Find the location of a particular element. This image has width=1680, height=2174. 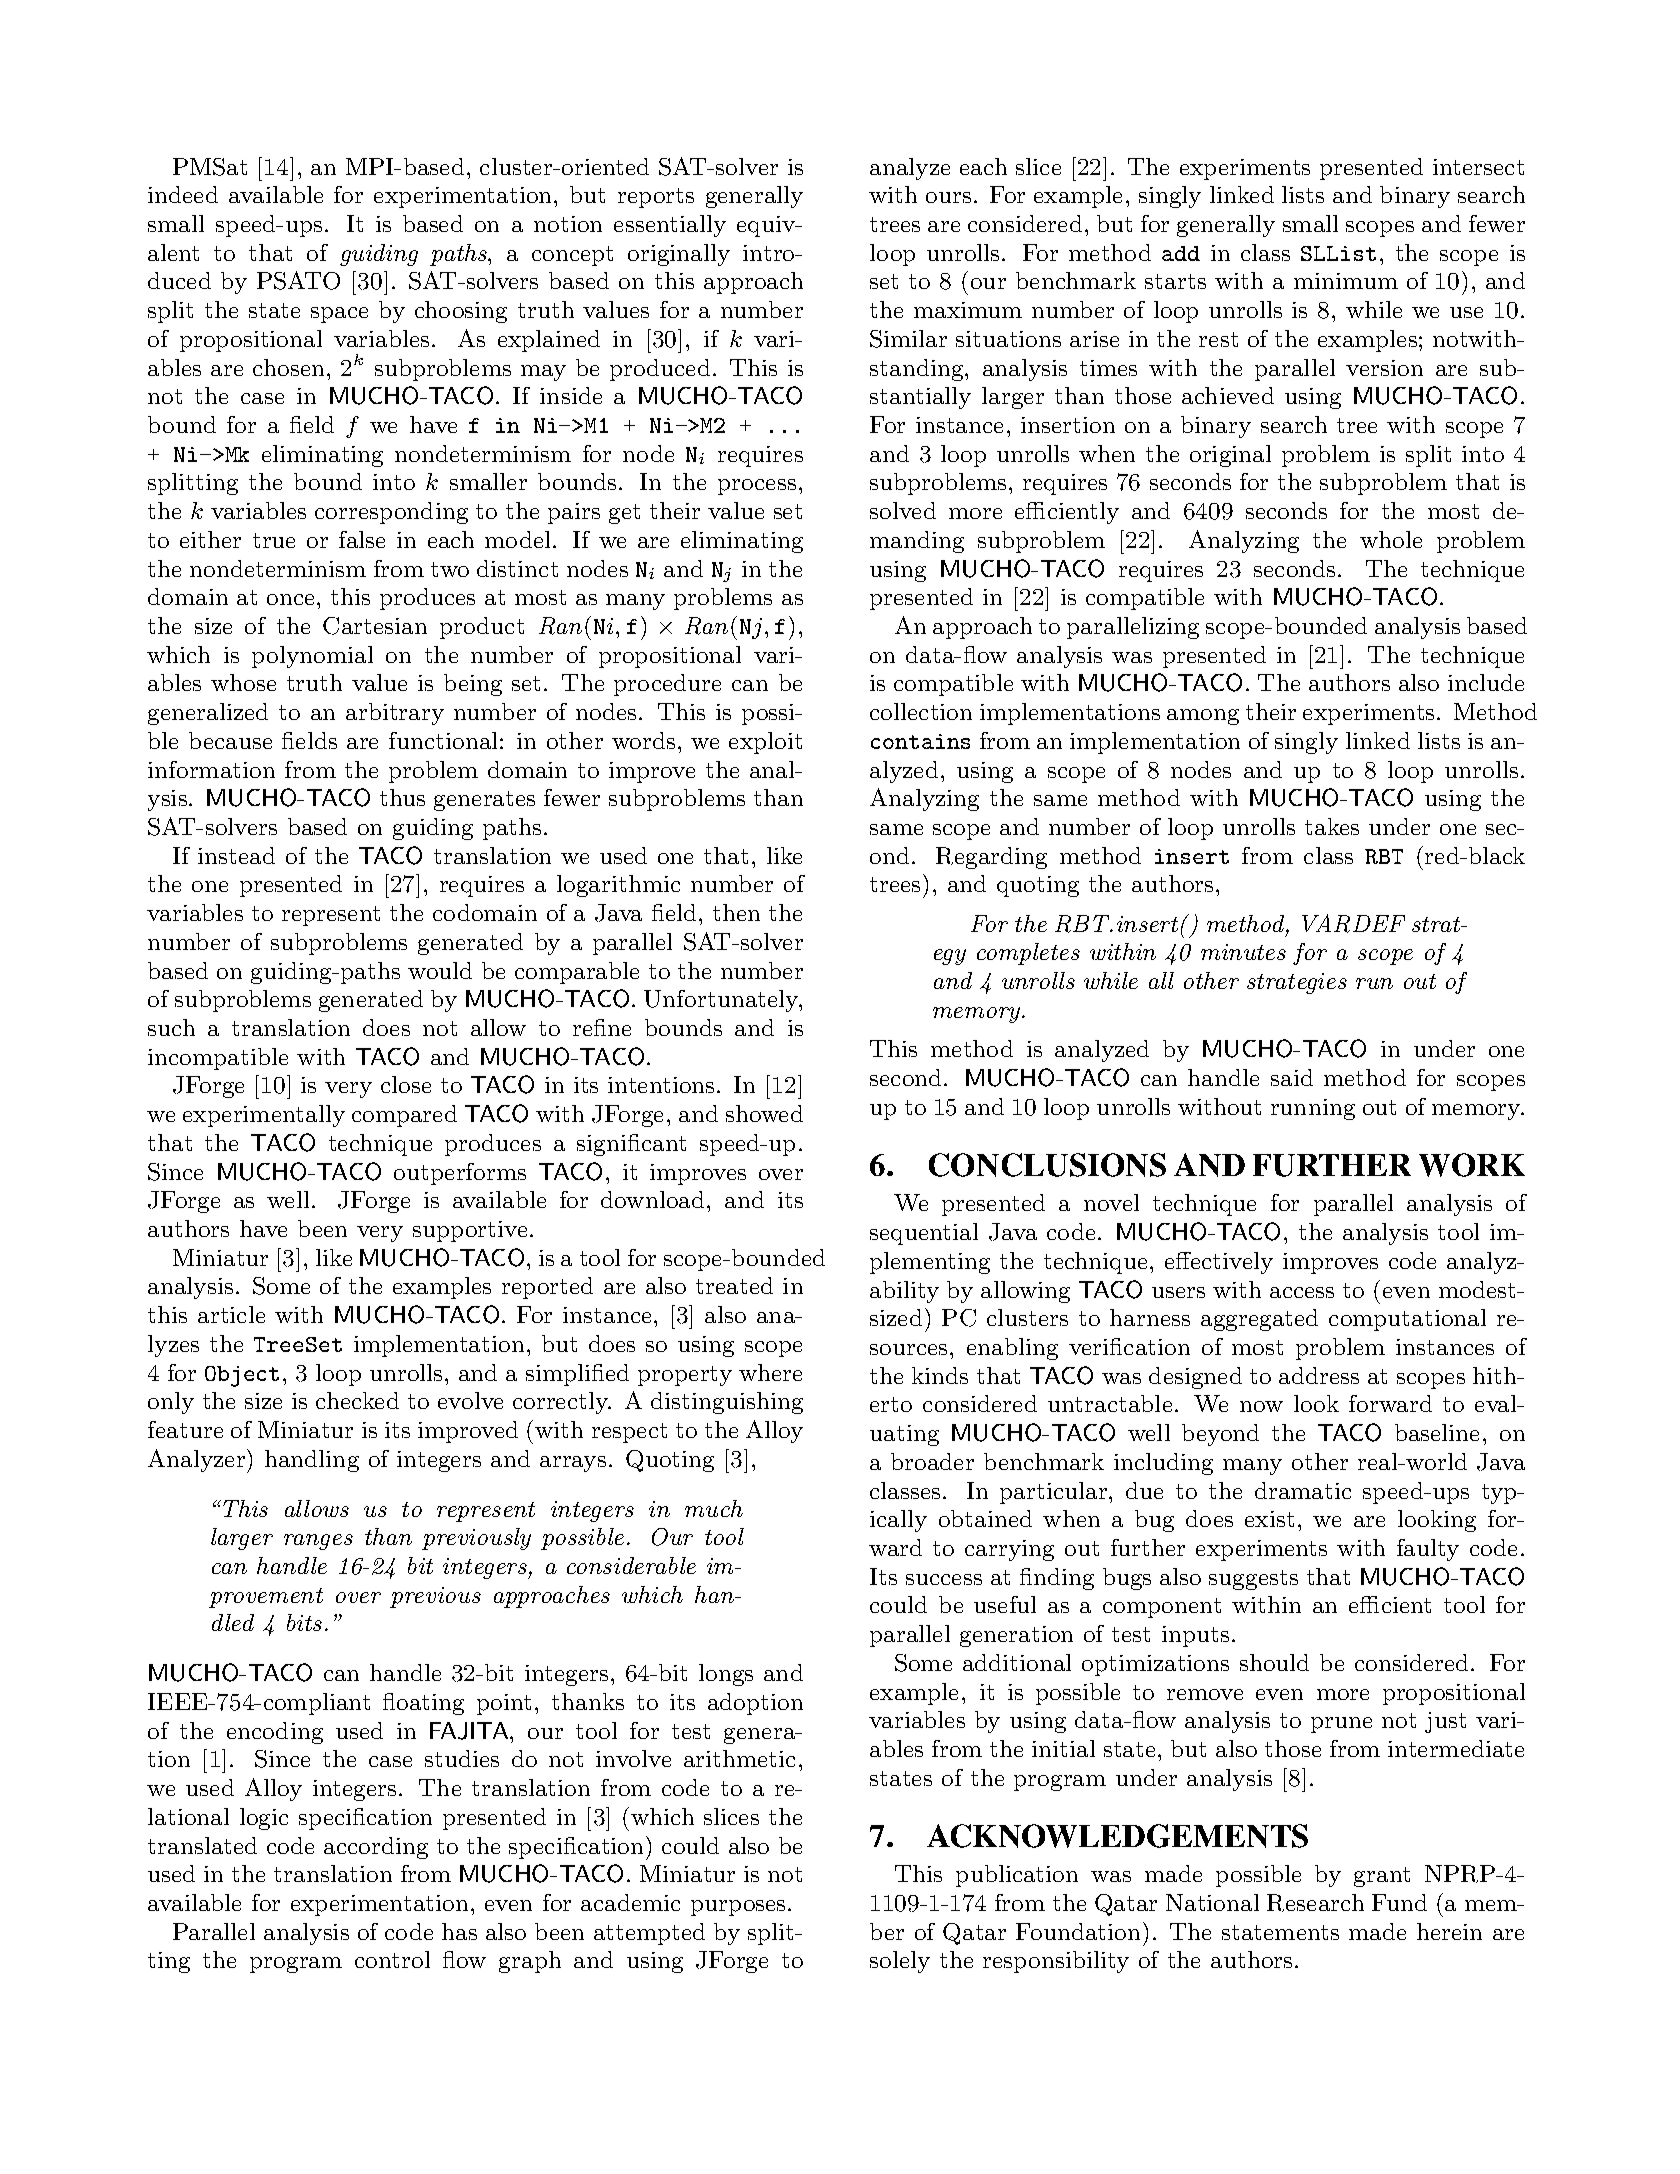

minimum is located at coordinates (1346, 281).
